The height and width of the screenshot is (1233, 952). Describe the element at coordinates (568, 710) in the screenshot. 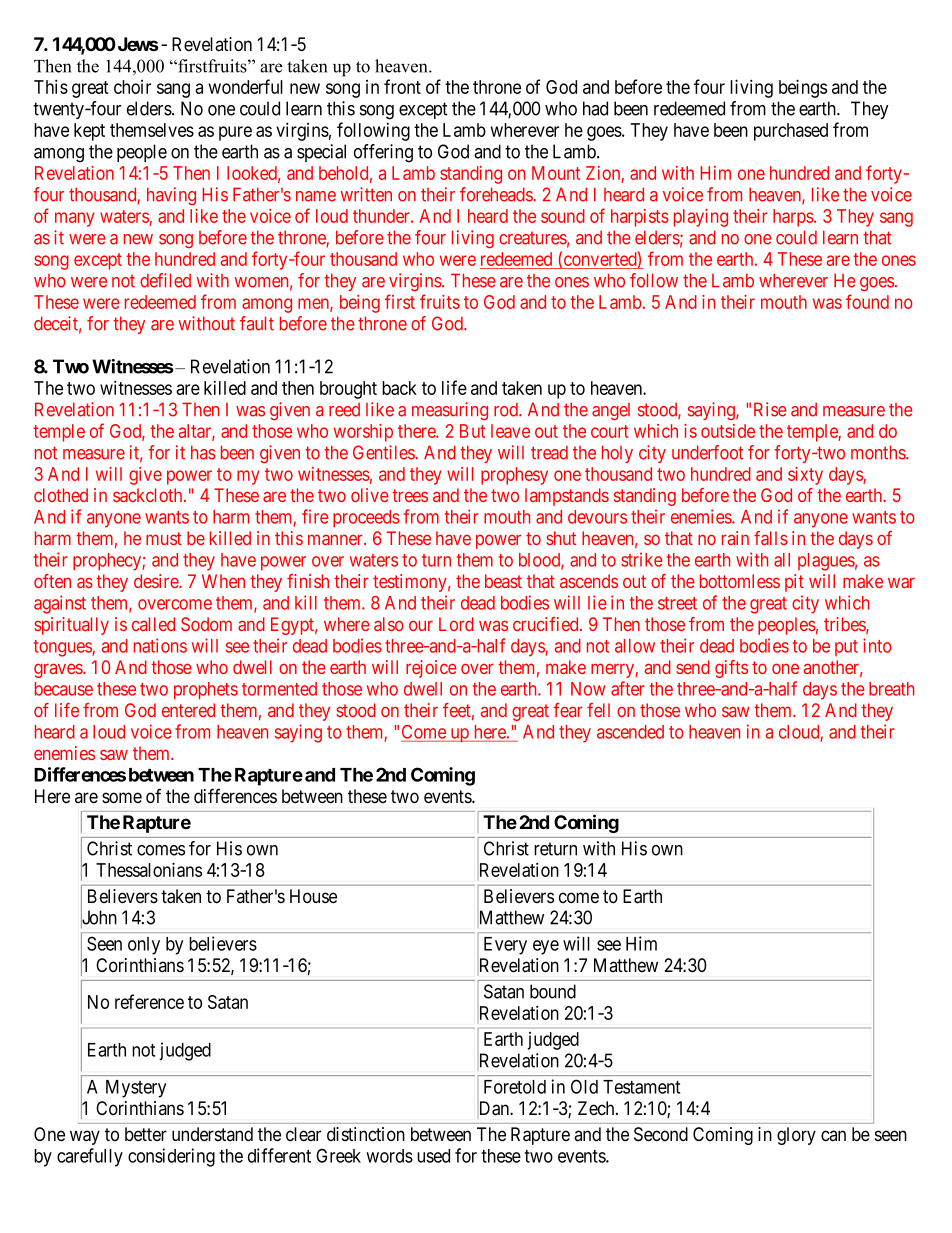

I see `fear` at that location.
